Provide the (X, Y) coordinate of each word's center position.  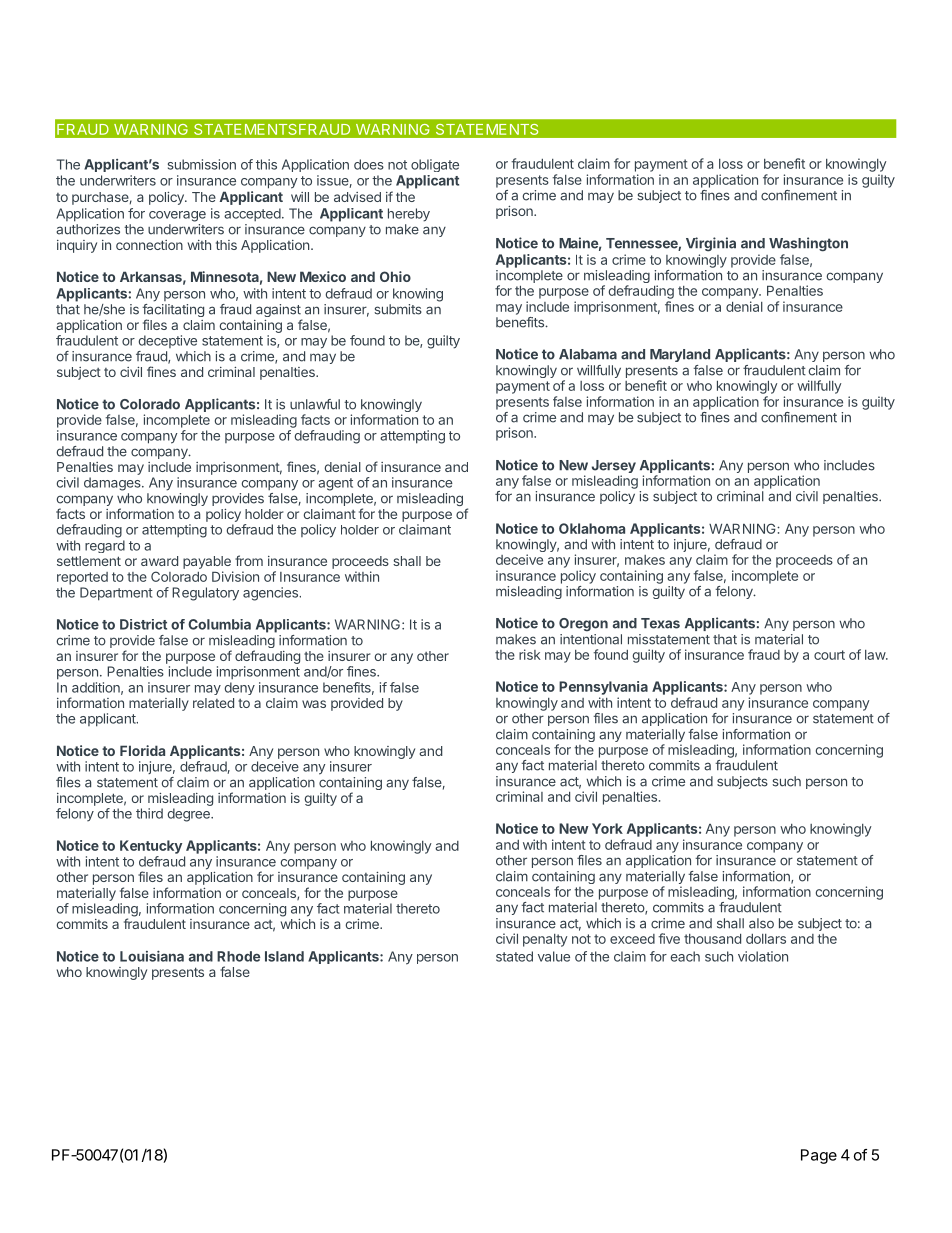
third (149, 813)
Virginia (711, 244)
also (761, 923)
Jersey (614, 468)
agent (335, 484)
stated (514, 956)
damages (113, 484)
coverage (177, 216)
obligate (435, 165)
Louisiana (152, 956)
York (607, 828)
